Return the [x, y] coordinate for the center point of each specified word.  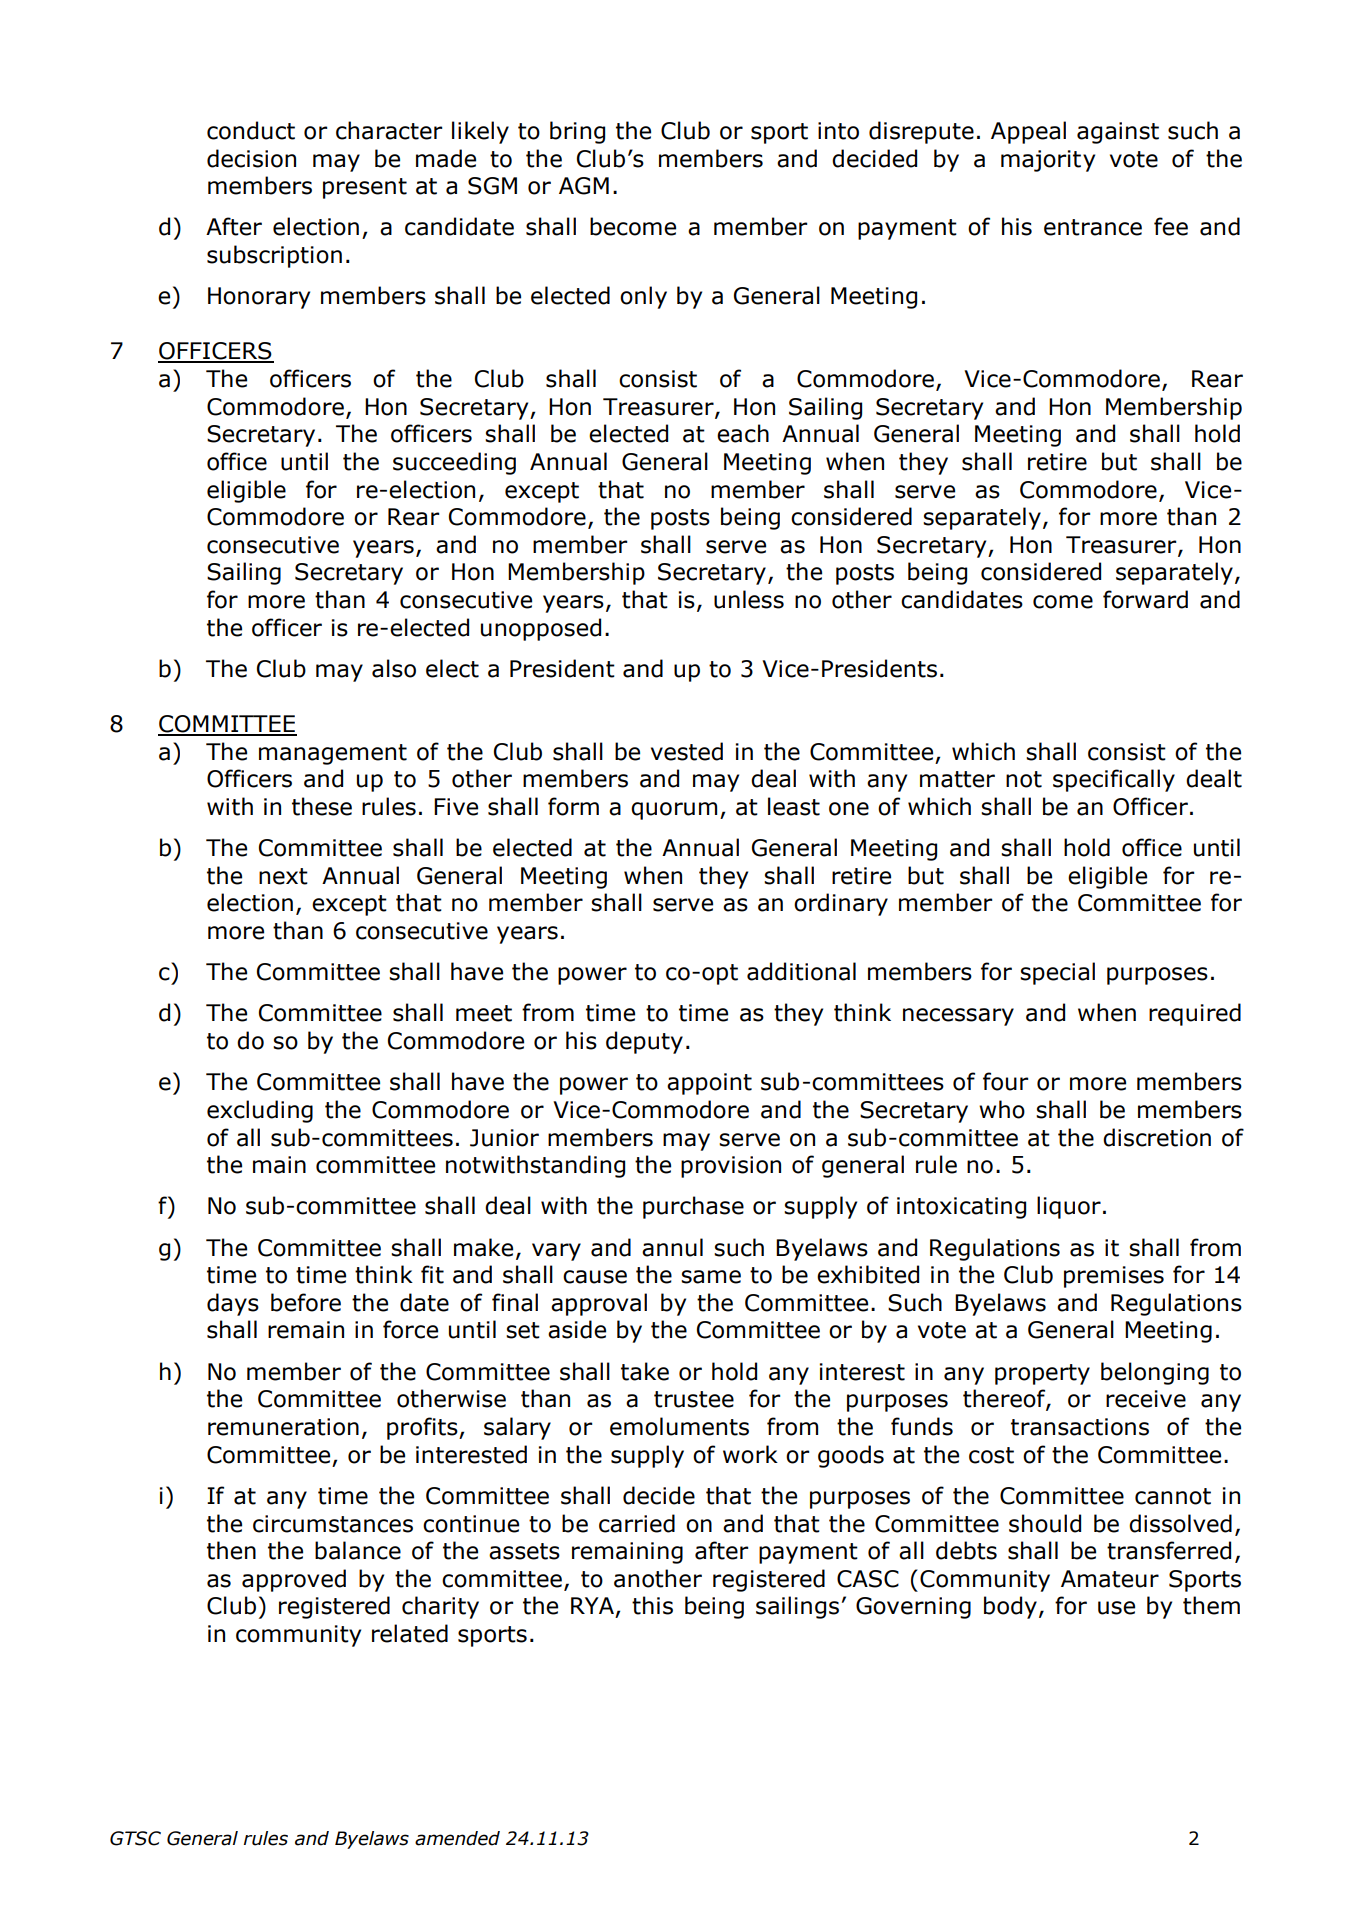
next [283, 876]
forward [1145, 599]
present [365, 188]
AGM [584, 186]
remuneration [283, 1427]
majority [1048, 161]
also [394, 668]
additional [801, 971]
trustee [694, 1399]
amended [457, 1838]
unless [749, 599]
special [1057, 973]
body [1010, 1607]
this [652, 1605]
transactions [1080, 1427]
